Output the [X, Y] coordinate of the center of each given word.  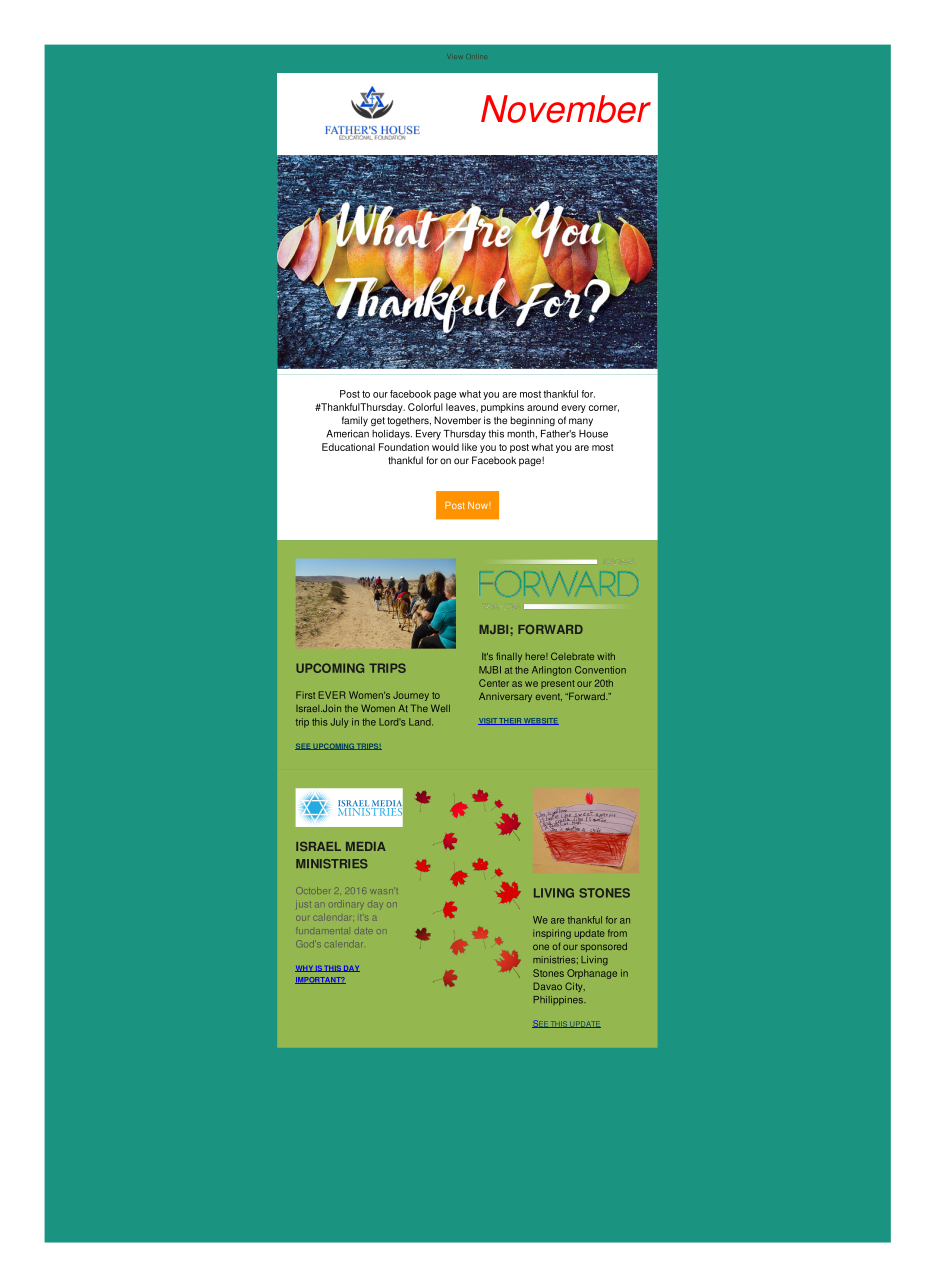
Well [440, 708]
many [581, 422]
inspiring [552, 934]
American [347, 434]
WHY [305, 969]
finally [509, 657]
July [340, 723]
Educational [348, 447]
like [469, 447]
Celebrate [572, 656]
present [558, 684]
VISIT [488, 721]
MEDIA [366, 846]
